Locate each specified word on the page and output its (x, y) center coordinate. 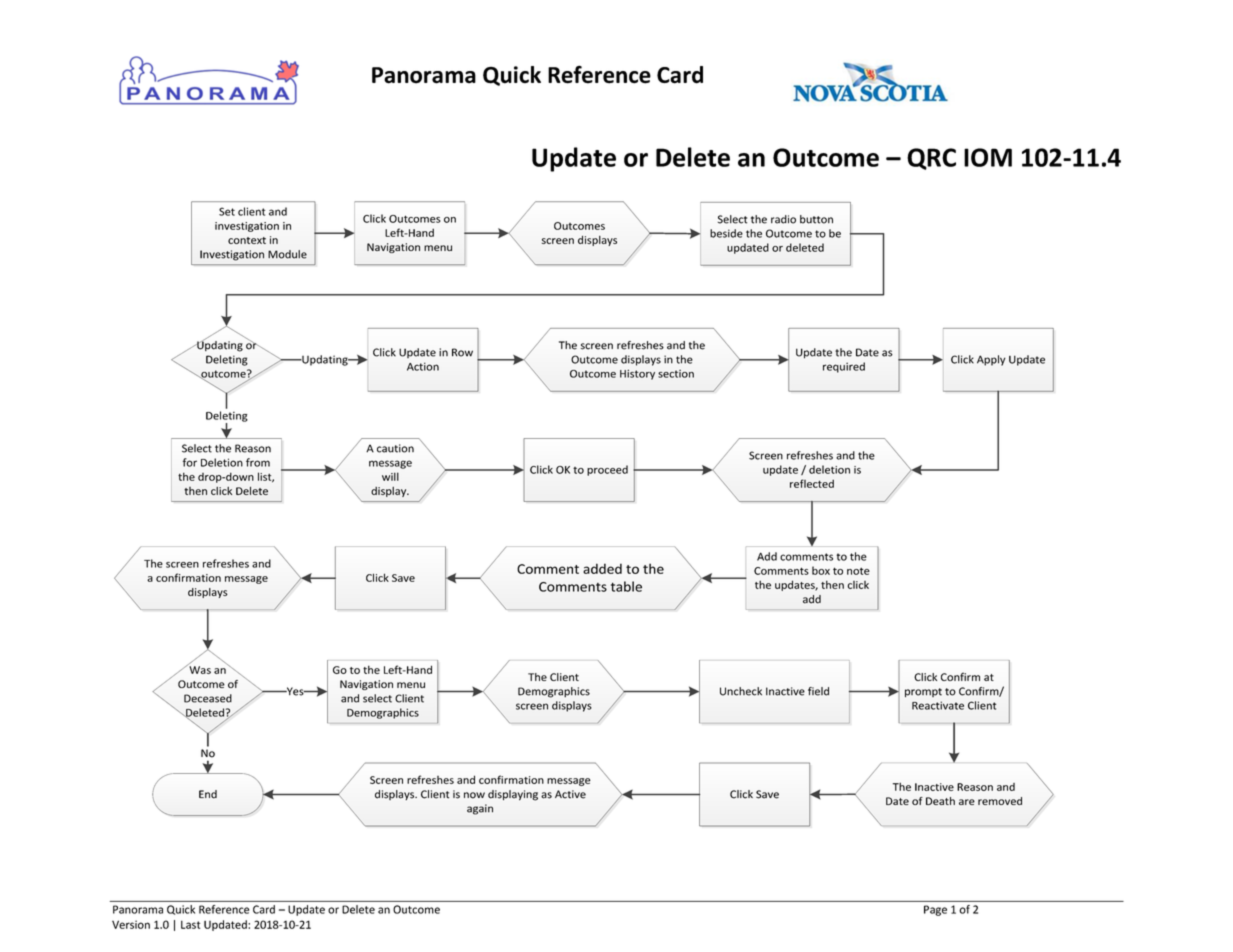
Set (227, 211)
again (480, 809)
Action (423, 366)
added (602, 568)
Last (191, 924)
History (637, 374)
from (258, 462)
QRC (931, 159)
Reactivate (938, 705)
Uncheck (741, 691)
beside (726, 233)
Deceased (208, 698)
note (858, 571)
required (844, 367)
